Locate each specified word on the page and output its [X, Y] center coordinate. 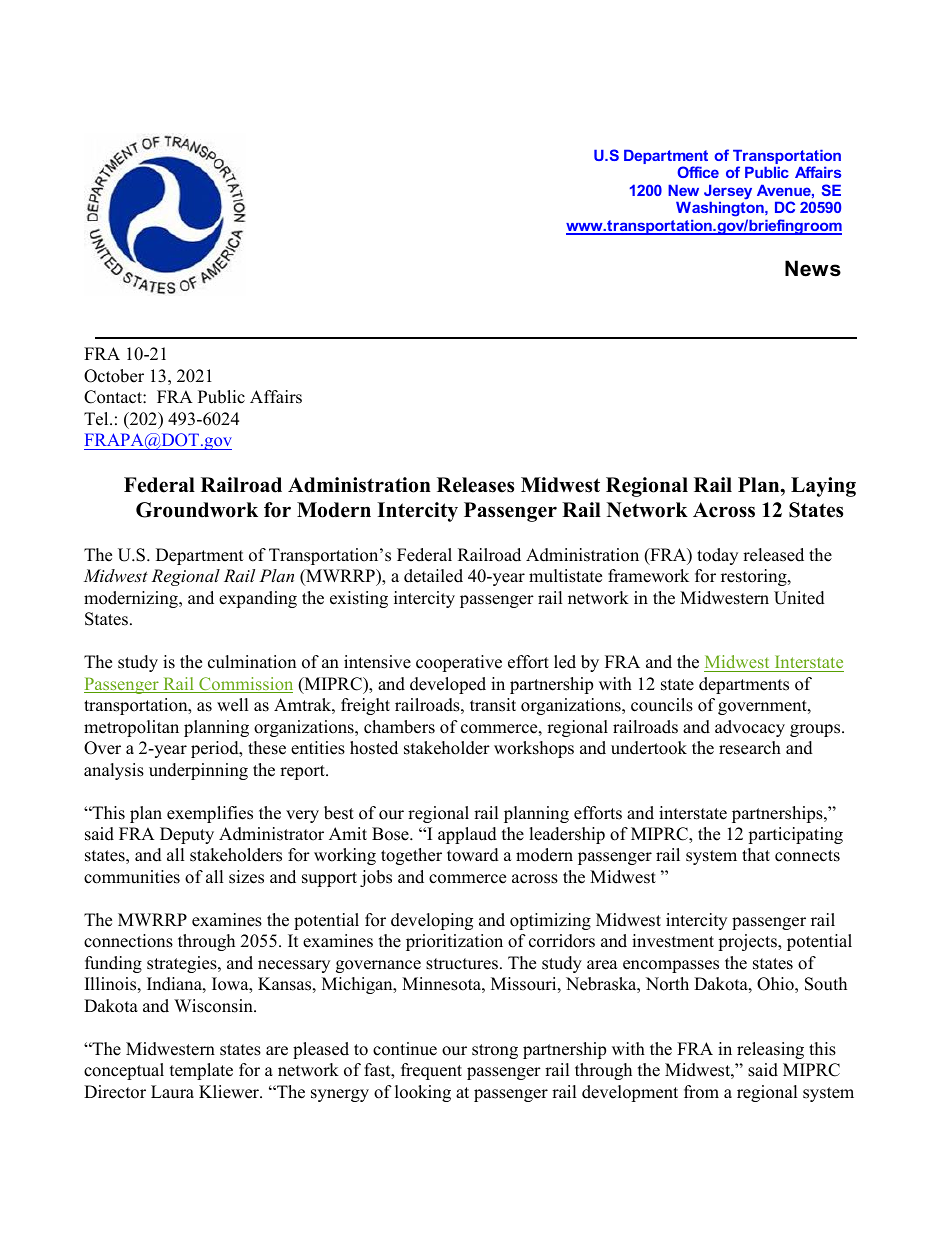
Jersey [728, 192]
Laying [823, 487]
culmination [252, 662]
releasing [770, 1050]
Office [698, 172]
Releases [475, 485]
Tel [97, 419]
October [114, 376]
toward [473, 855]
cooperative [459, 663]
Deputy [187, 835]
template [201, 1071]
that [756, 854]
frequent [431, 1071]
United [799, 598]
